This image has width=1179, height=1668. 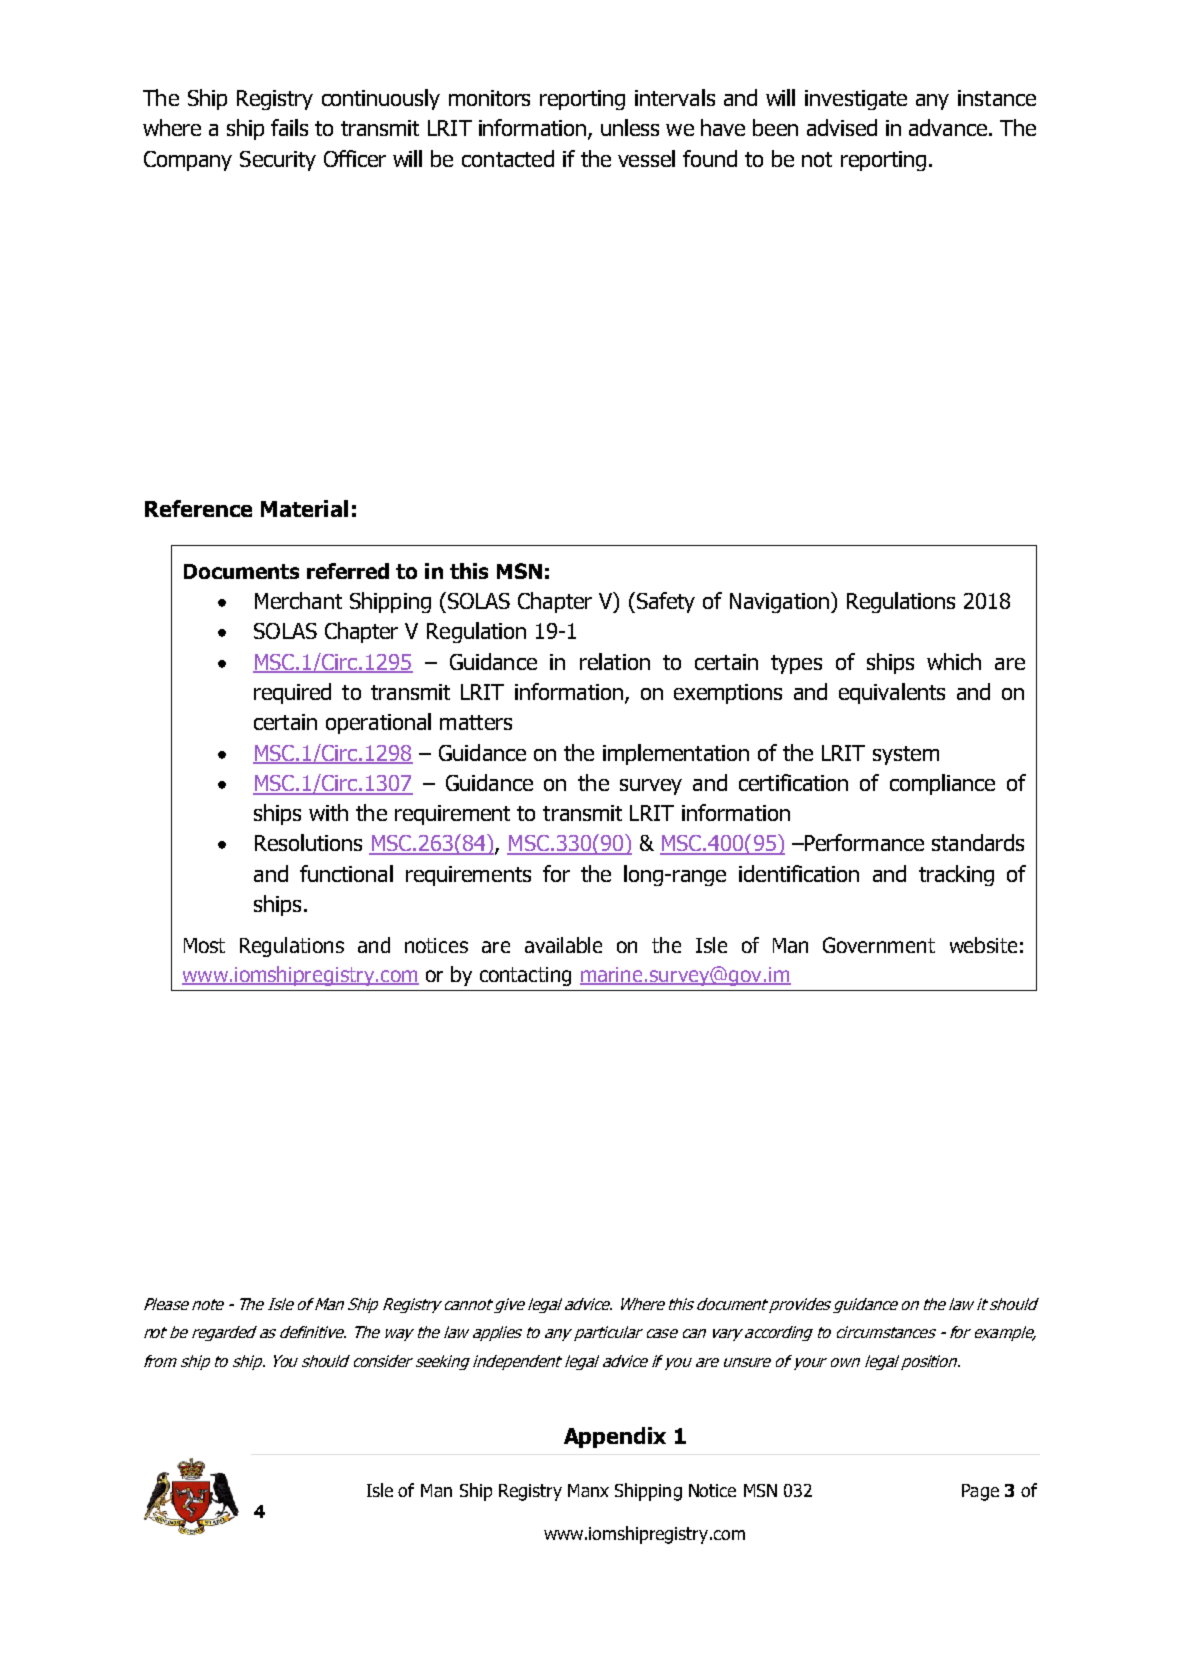 I want to click on unless, so click(x=630, y=127).
